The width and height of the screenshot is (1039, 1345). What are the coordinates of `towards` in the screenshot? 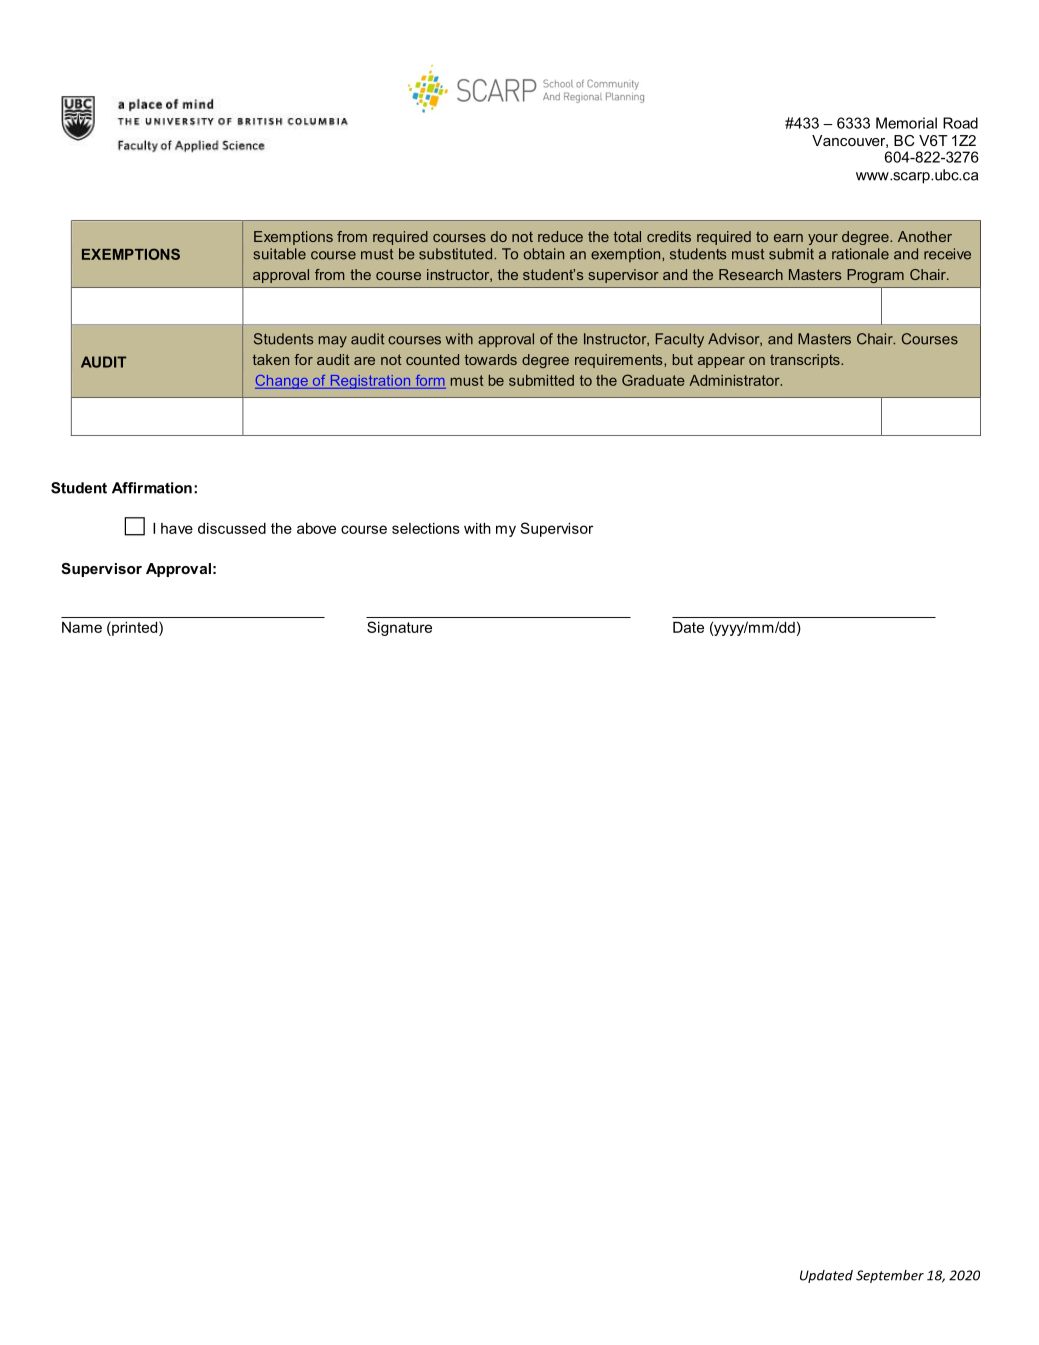 It's located at (491, 359).
